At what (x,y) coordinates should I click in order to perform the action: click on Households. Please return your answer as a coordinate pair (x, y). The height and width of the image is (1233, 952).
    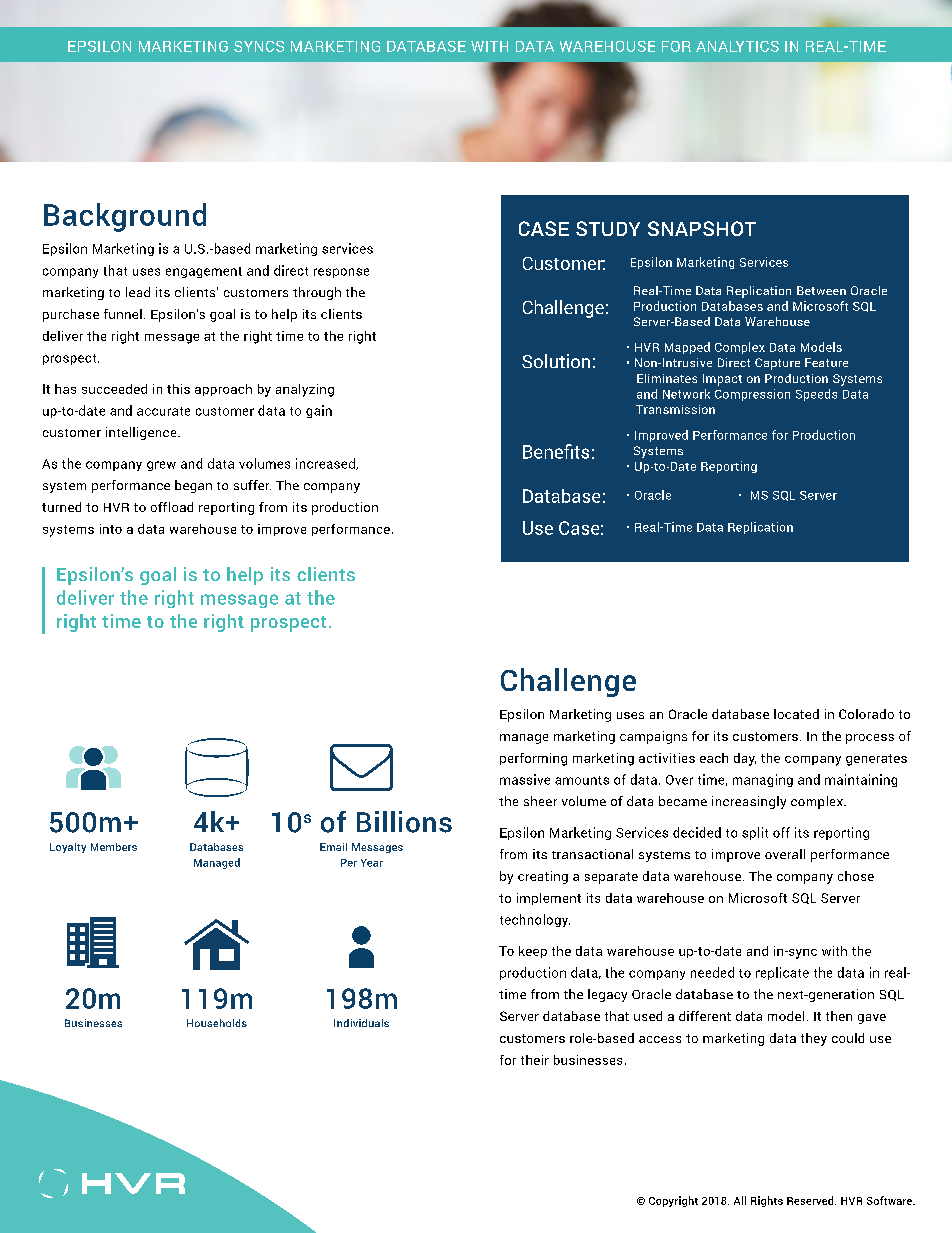
    Looking at the image, I should click on (217, 1023).
